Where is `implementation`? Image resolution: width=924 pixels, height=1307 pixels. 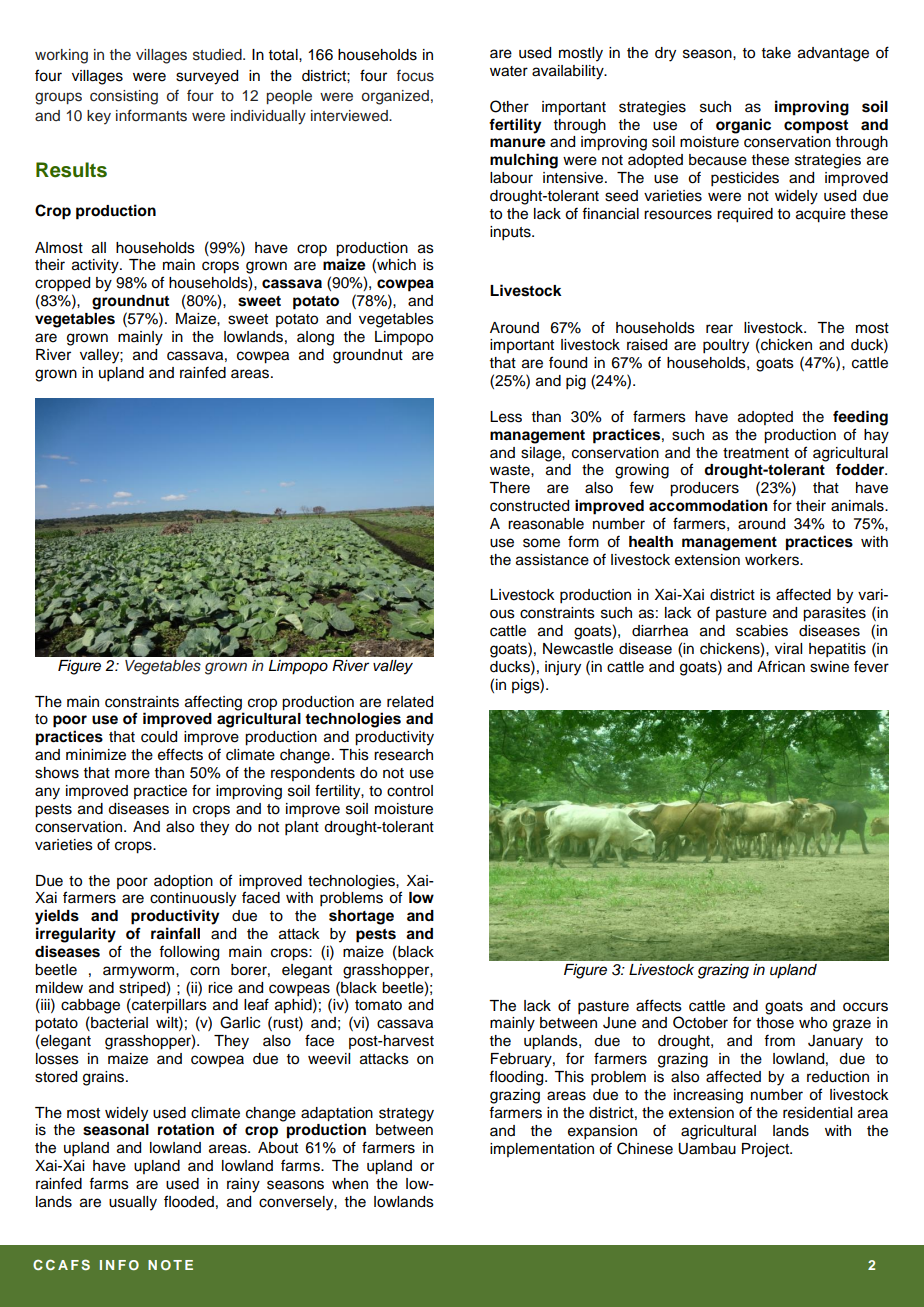 implementation is located at coordinates (542, 1150).
